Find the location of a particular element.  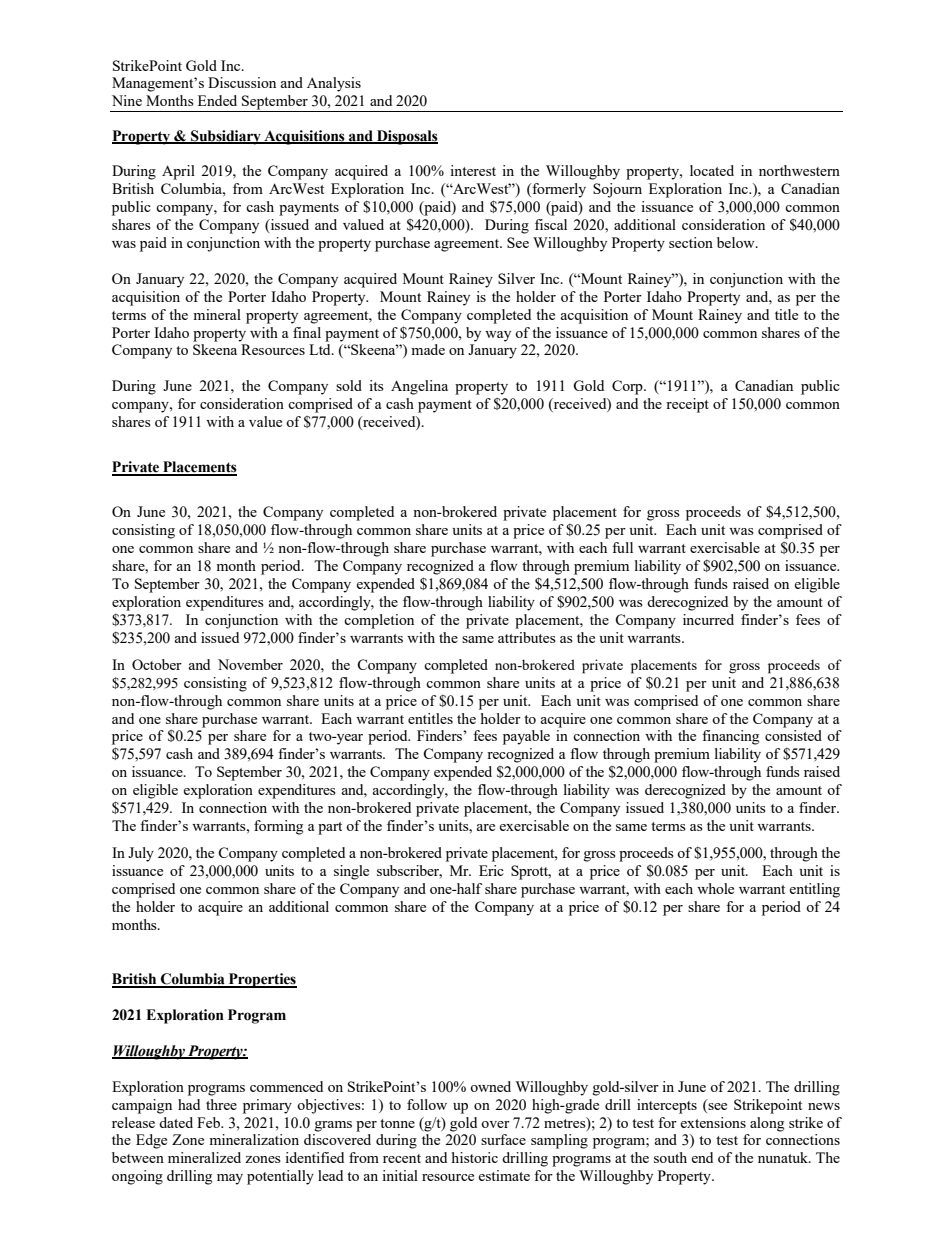

located is located at coordinates (712, 170).
